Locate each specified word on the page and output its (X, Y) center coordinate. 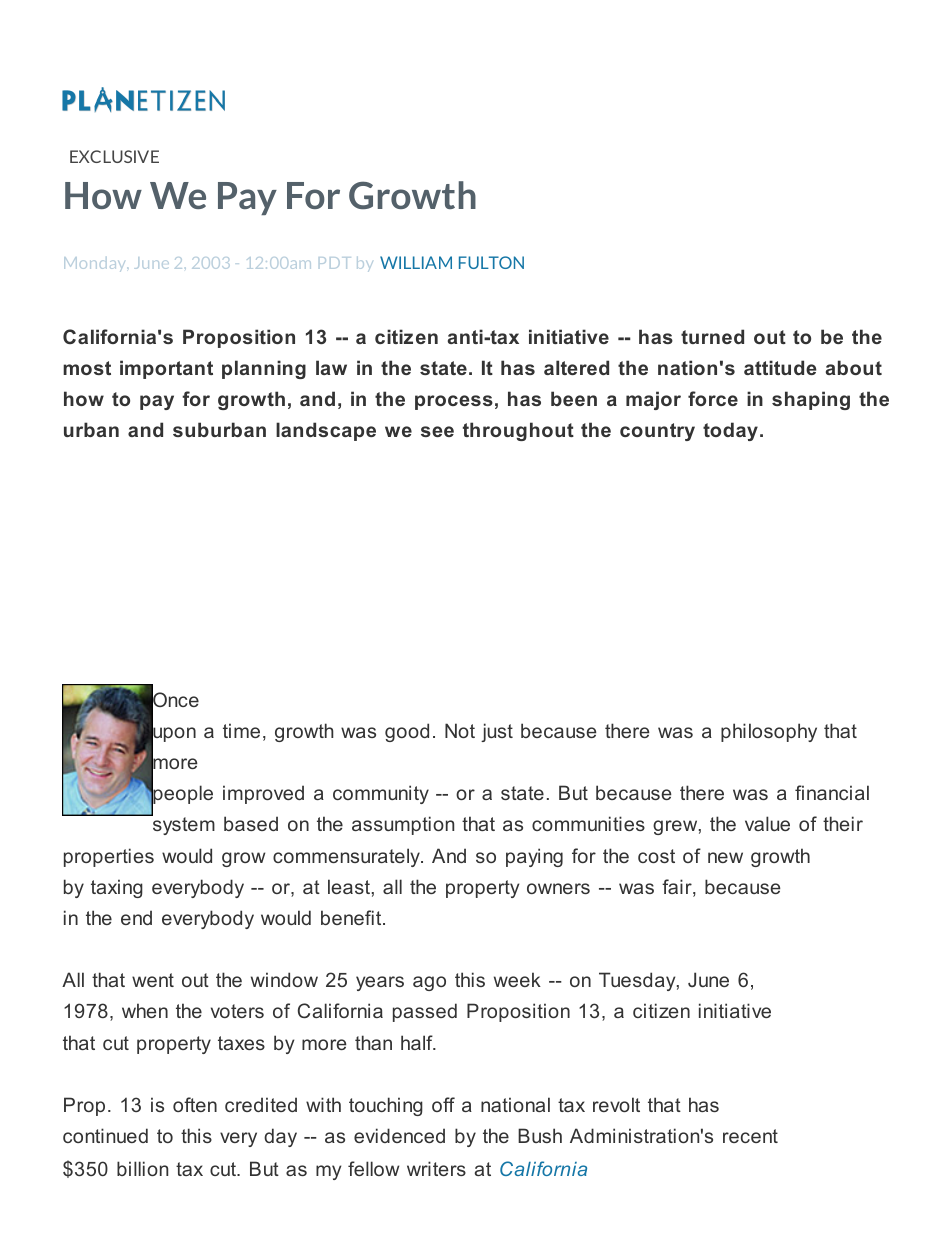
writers (436, 1168)
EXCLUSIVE (114, 156)
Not (460, 730)
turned (712, 336)
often (195, 1104)
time (241, 730)
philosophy (769, 732)
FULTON (491, 262)
